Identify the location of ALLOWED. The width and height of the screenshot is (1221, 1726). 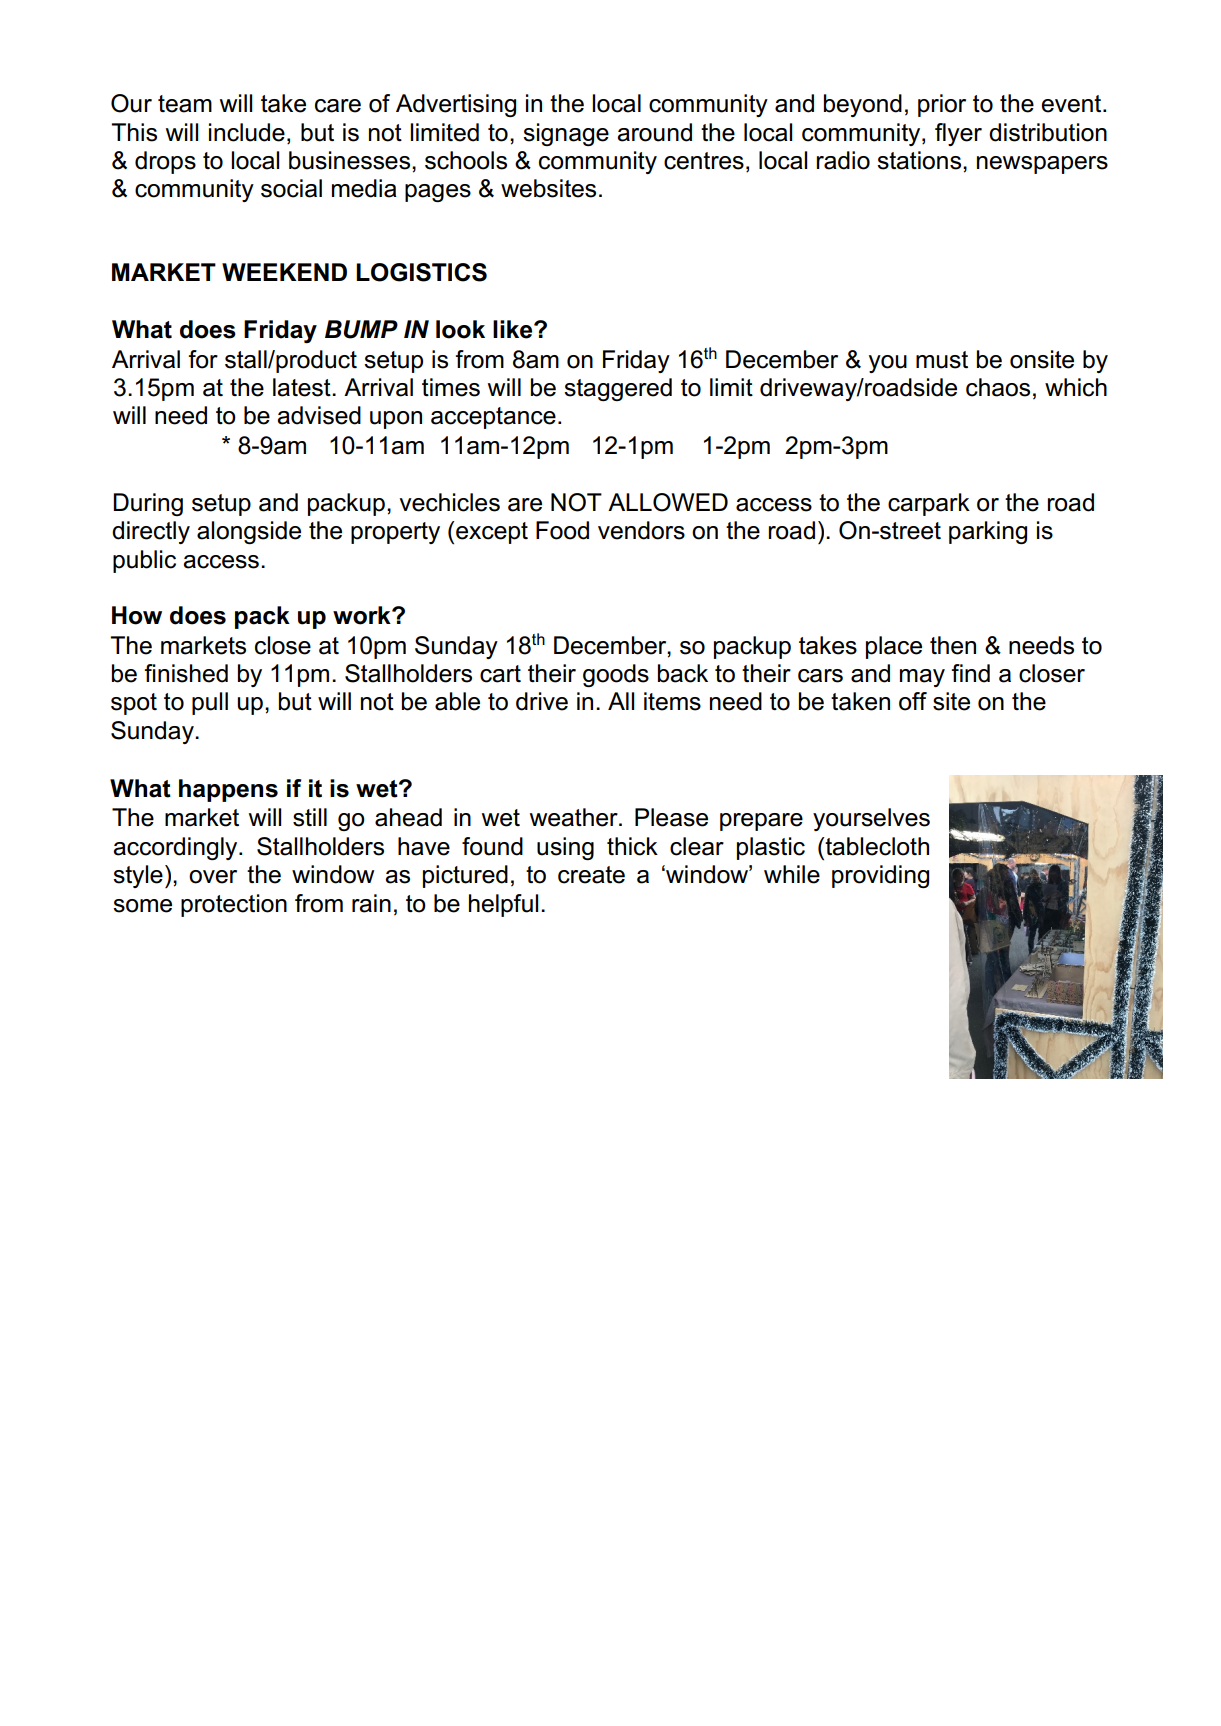
(668, 502).
